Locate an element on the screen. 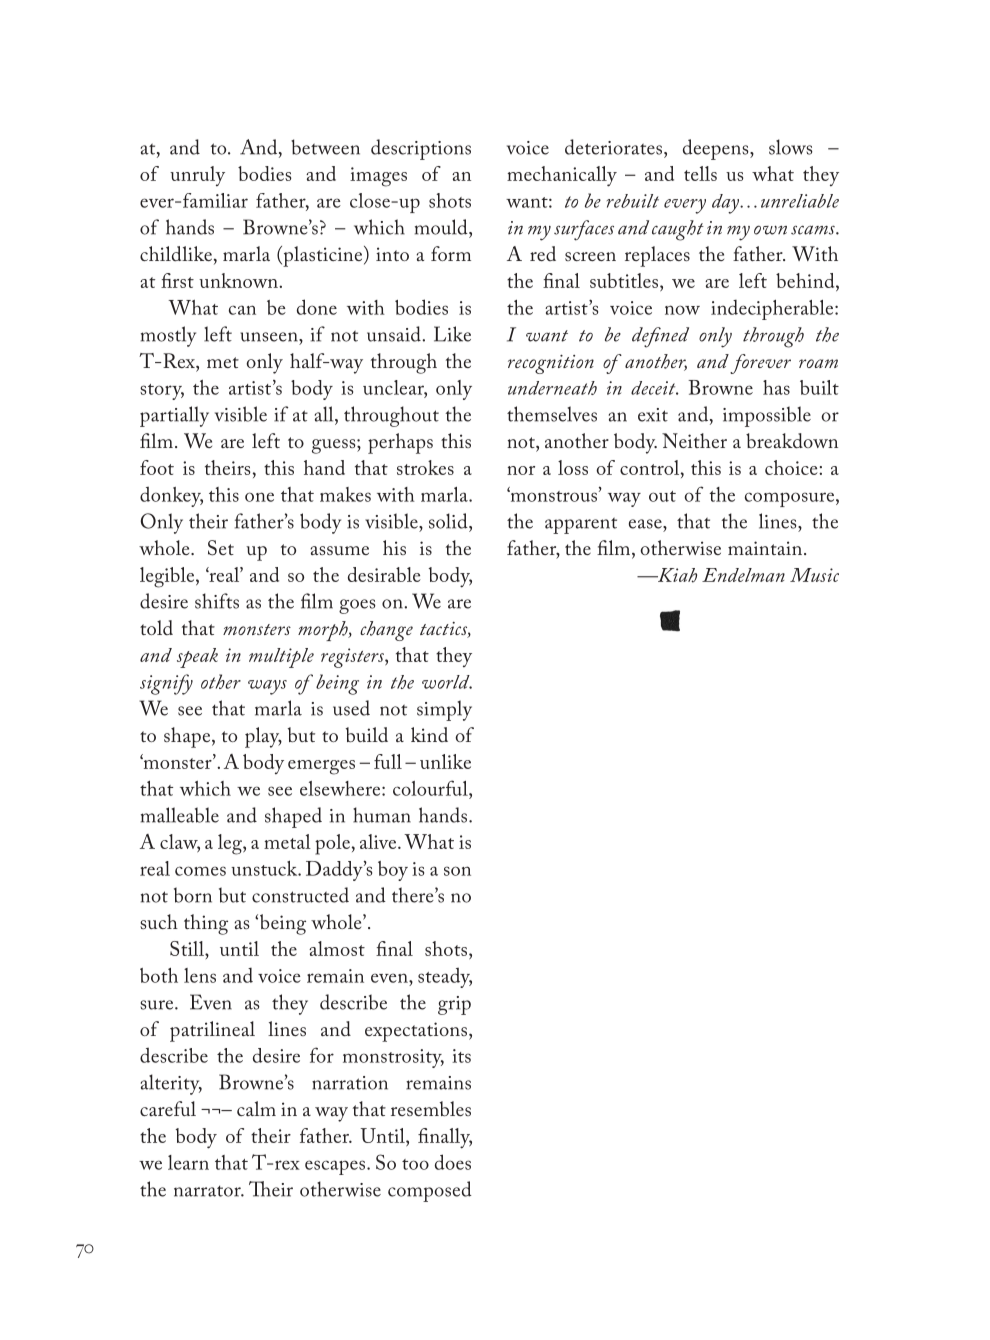  solid is located at coordinates (449, 521).
